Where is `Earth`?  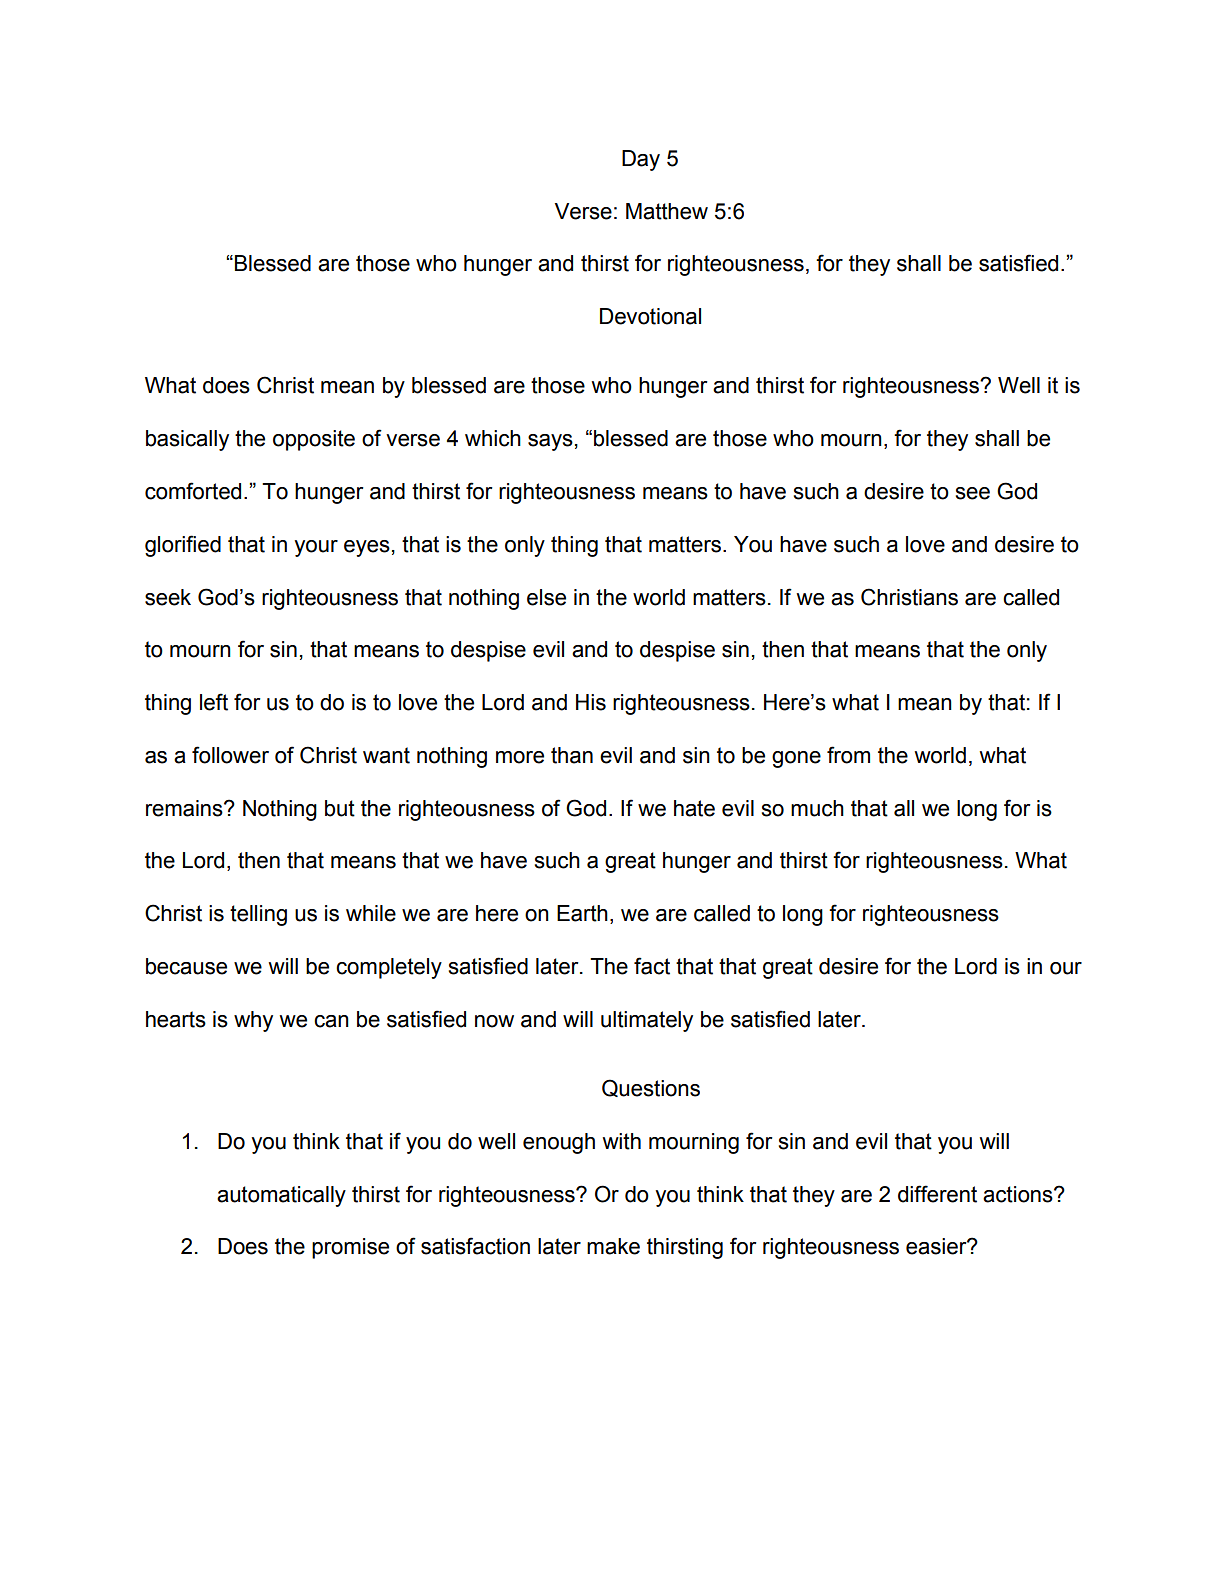
Earth is located at coordinates (582, 913).
